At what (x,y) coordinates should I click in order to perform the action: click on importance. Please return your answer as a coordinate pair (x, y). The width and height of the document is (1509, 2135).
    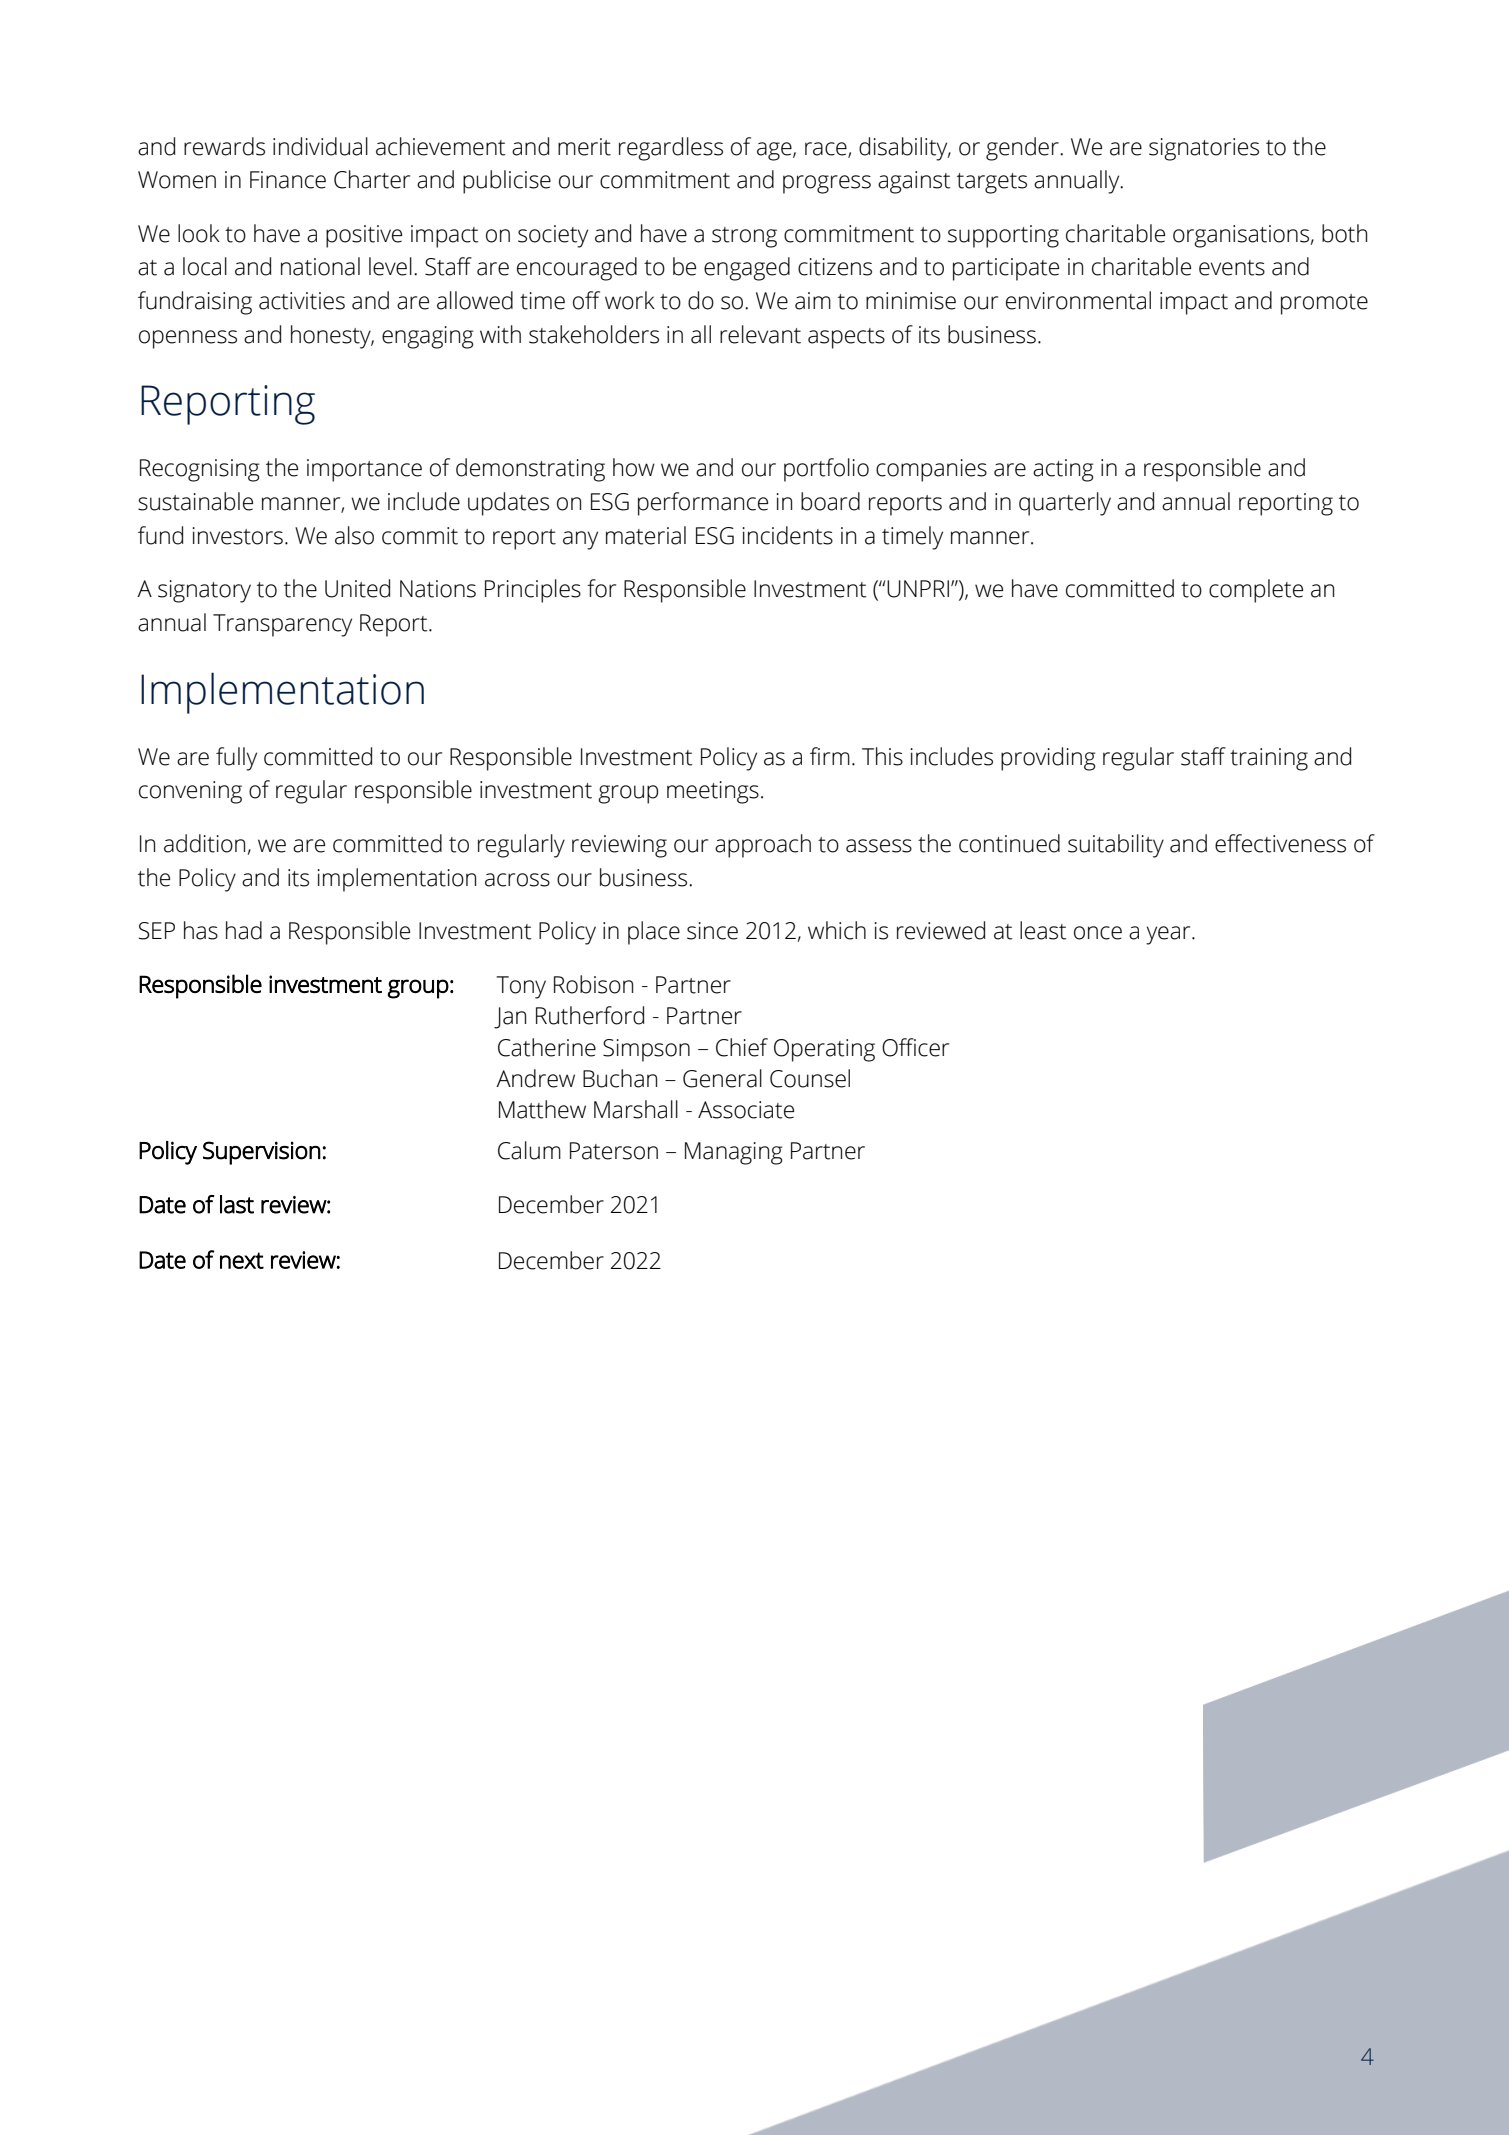
    Looking at the image, I should click on (364, 470).
